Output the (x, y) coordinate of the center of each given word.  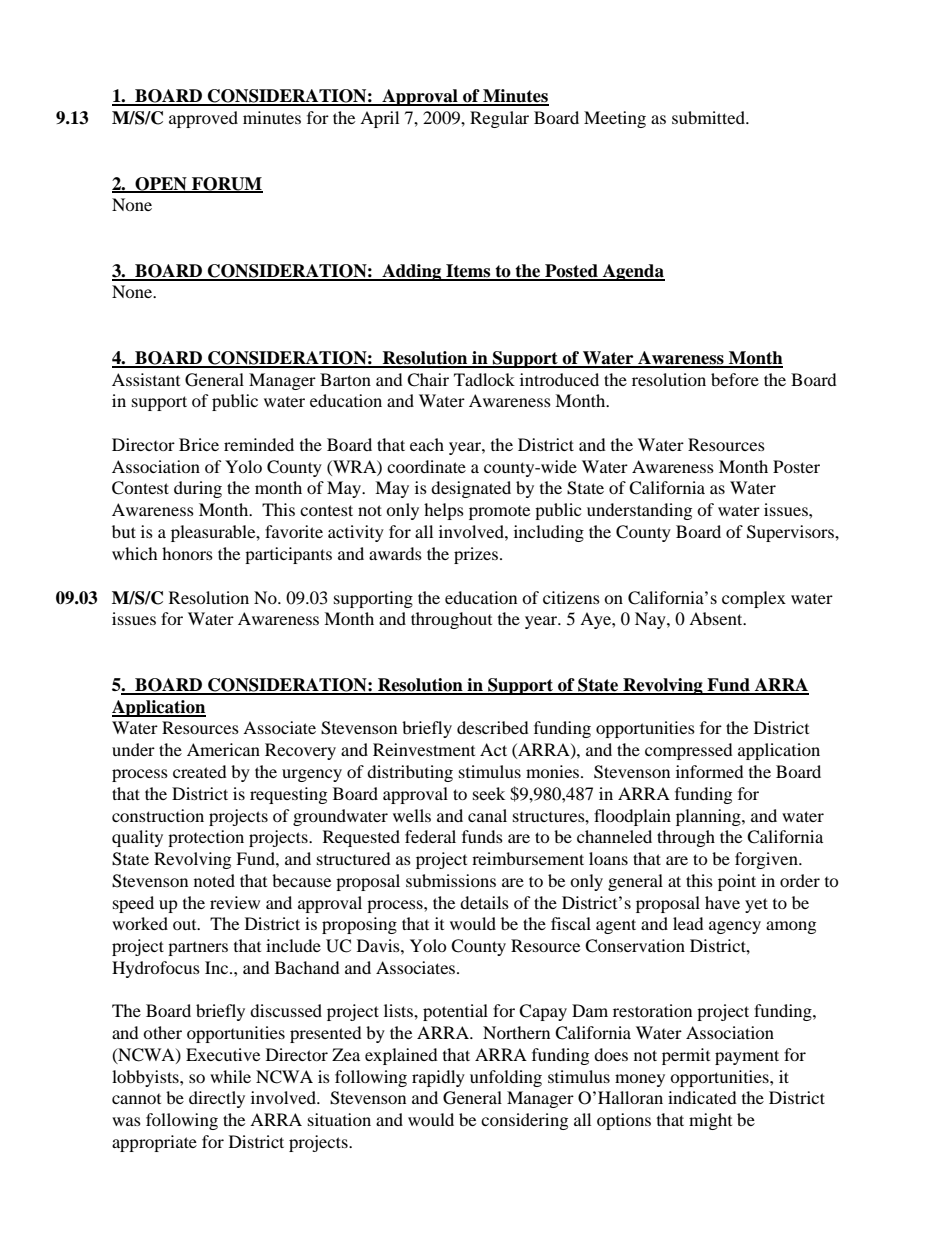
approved (203, 119)
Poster (796, 466)
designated (471, 489)
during (198, 489)
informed (710, 771)
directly (217, 1099)
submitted (709, 117)
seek (489, 793)
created (200, 771)
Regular (499, 119)
